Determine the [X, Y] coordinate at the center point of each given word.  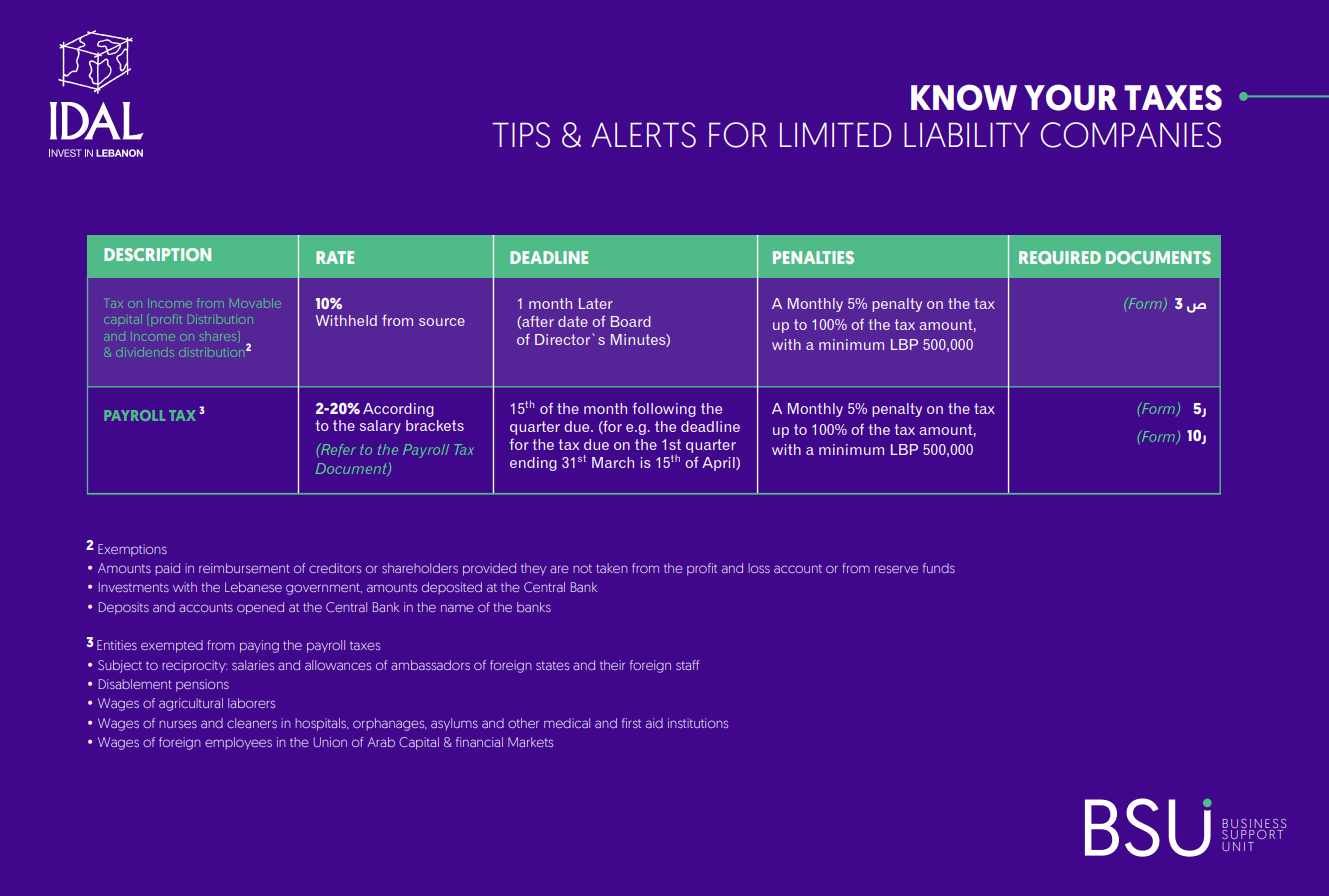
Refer [337, 450]
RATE [335, 257]
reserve [896, 569]
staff [687, 665]
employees [238, 743]
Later [596, 303]
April [719, 464]
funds [939, 568]
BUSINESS [1254, 823]
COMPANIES [1131, 135]
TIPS [521, 135]
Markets [530, 742]
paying [259, 646]
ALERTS [643, 135]
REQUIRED [1060, 257]
